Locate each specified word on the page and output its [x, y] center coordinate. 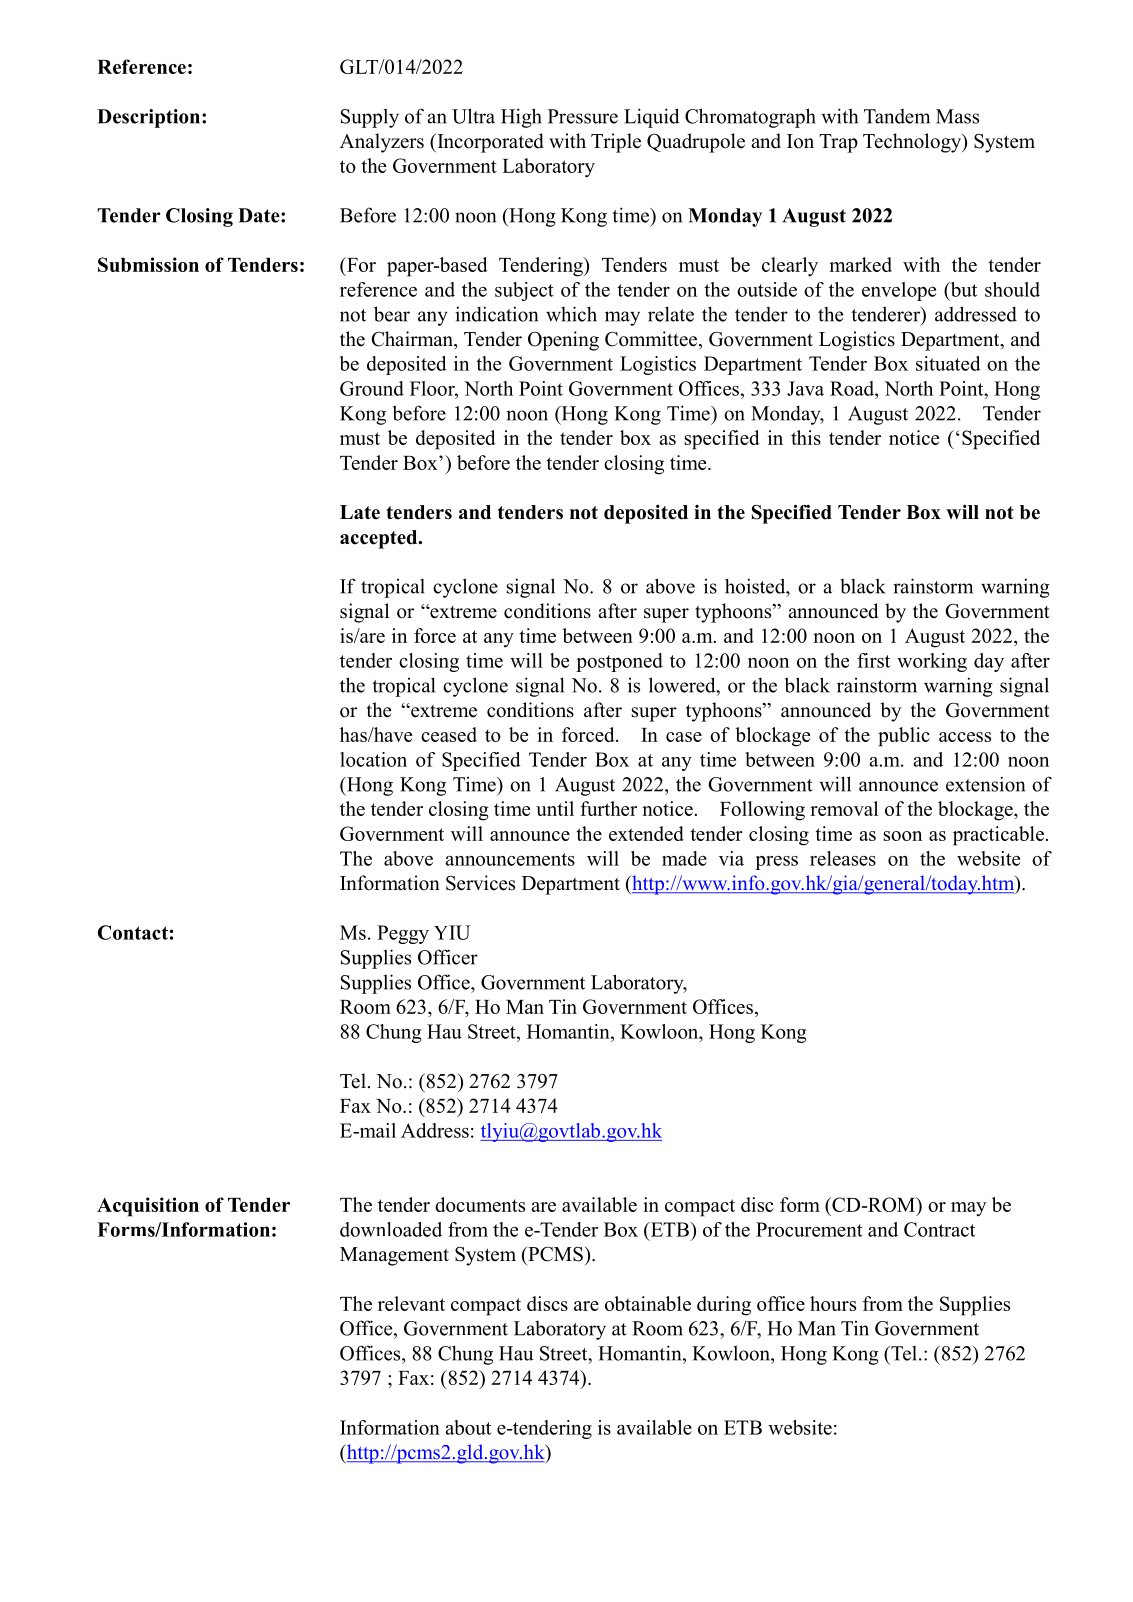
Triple [616, 143]
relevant [411, 1303]
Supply [370, 118]
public [904, 737]
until [555, 808]
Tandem [897, 116]
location [373, 759]
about [468, 1427]
